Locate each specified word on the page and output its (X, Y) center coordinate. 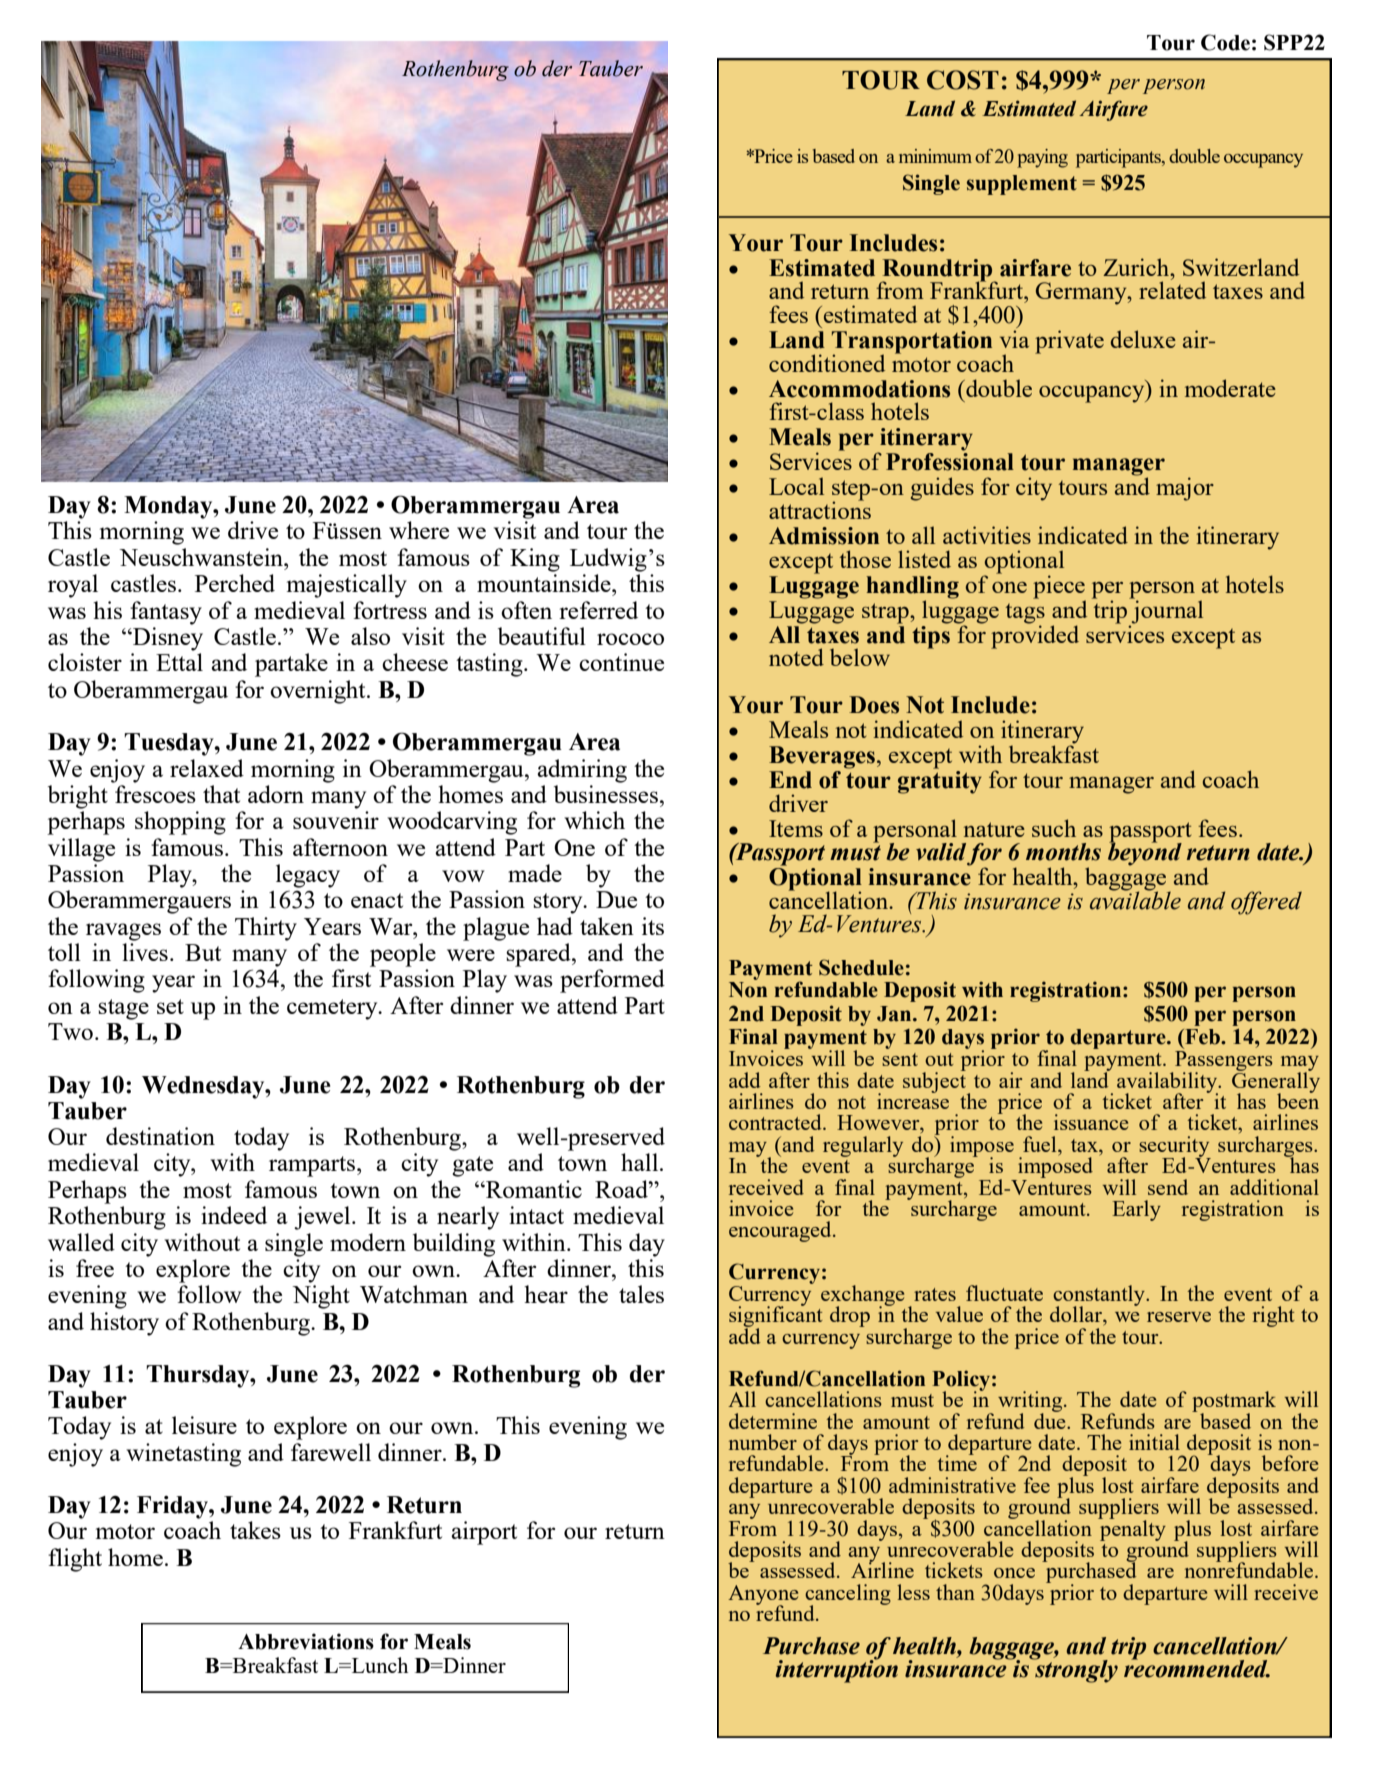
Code (1225, 42)
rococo (630, 639)
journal (1166, 612)
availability (1168, 1083)
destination (160, 1136)
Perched (235, 583)
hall (641, 1162)
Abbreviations (306, 1641)
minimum (935, 156)
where (419, 530)
